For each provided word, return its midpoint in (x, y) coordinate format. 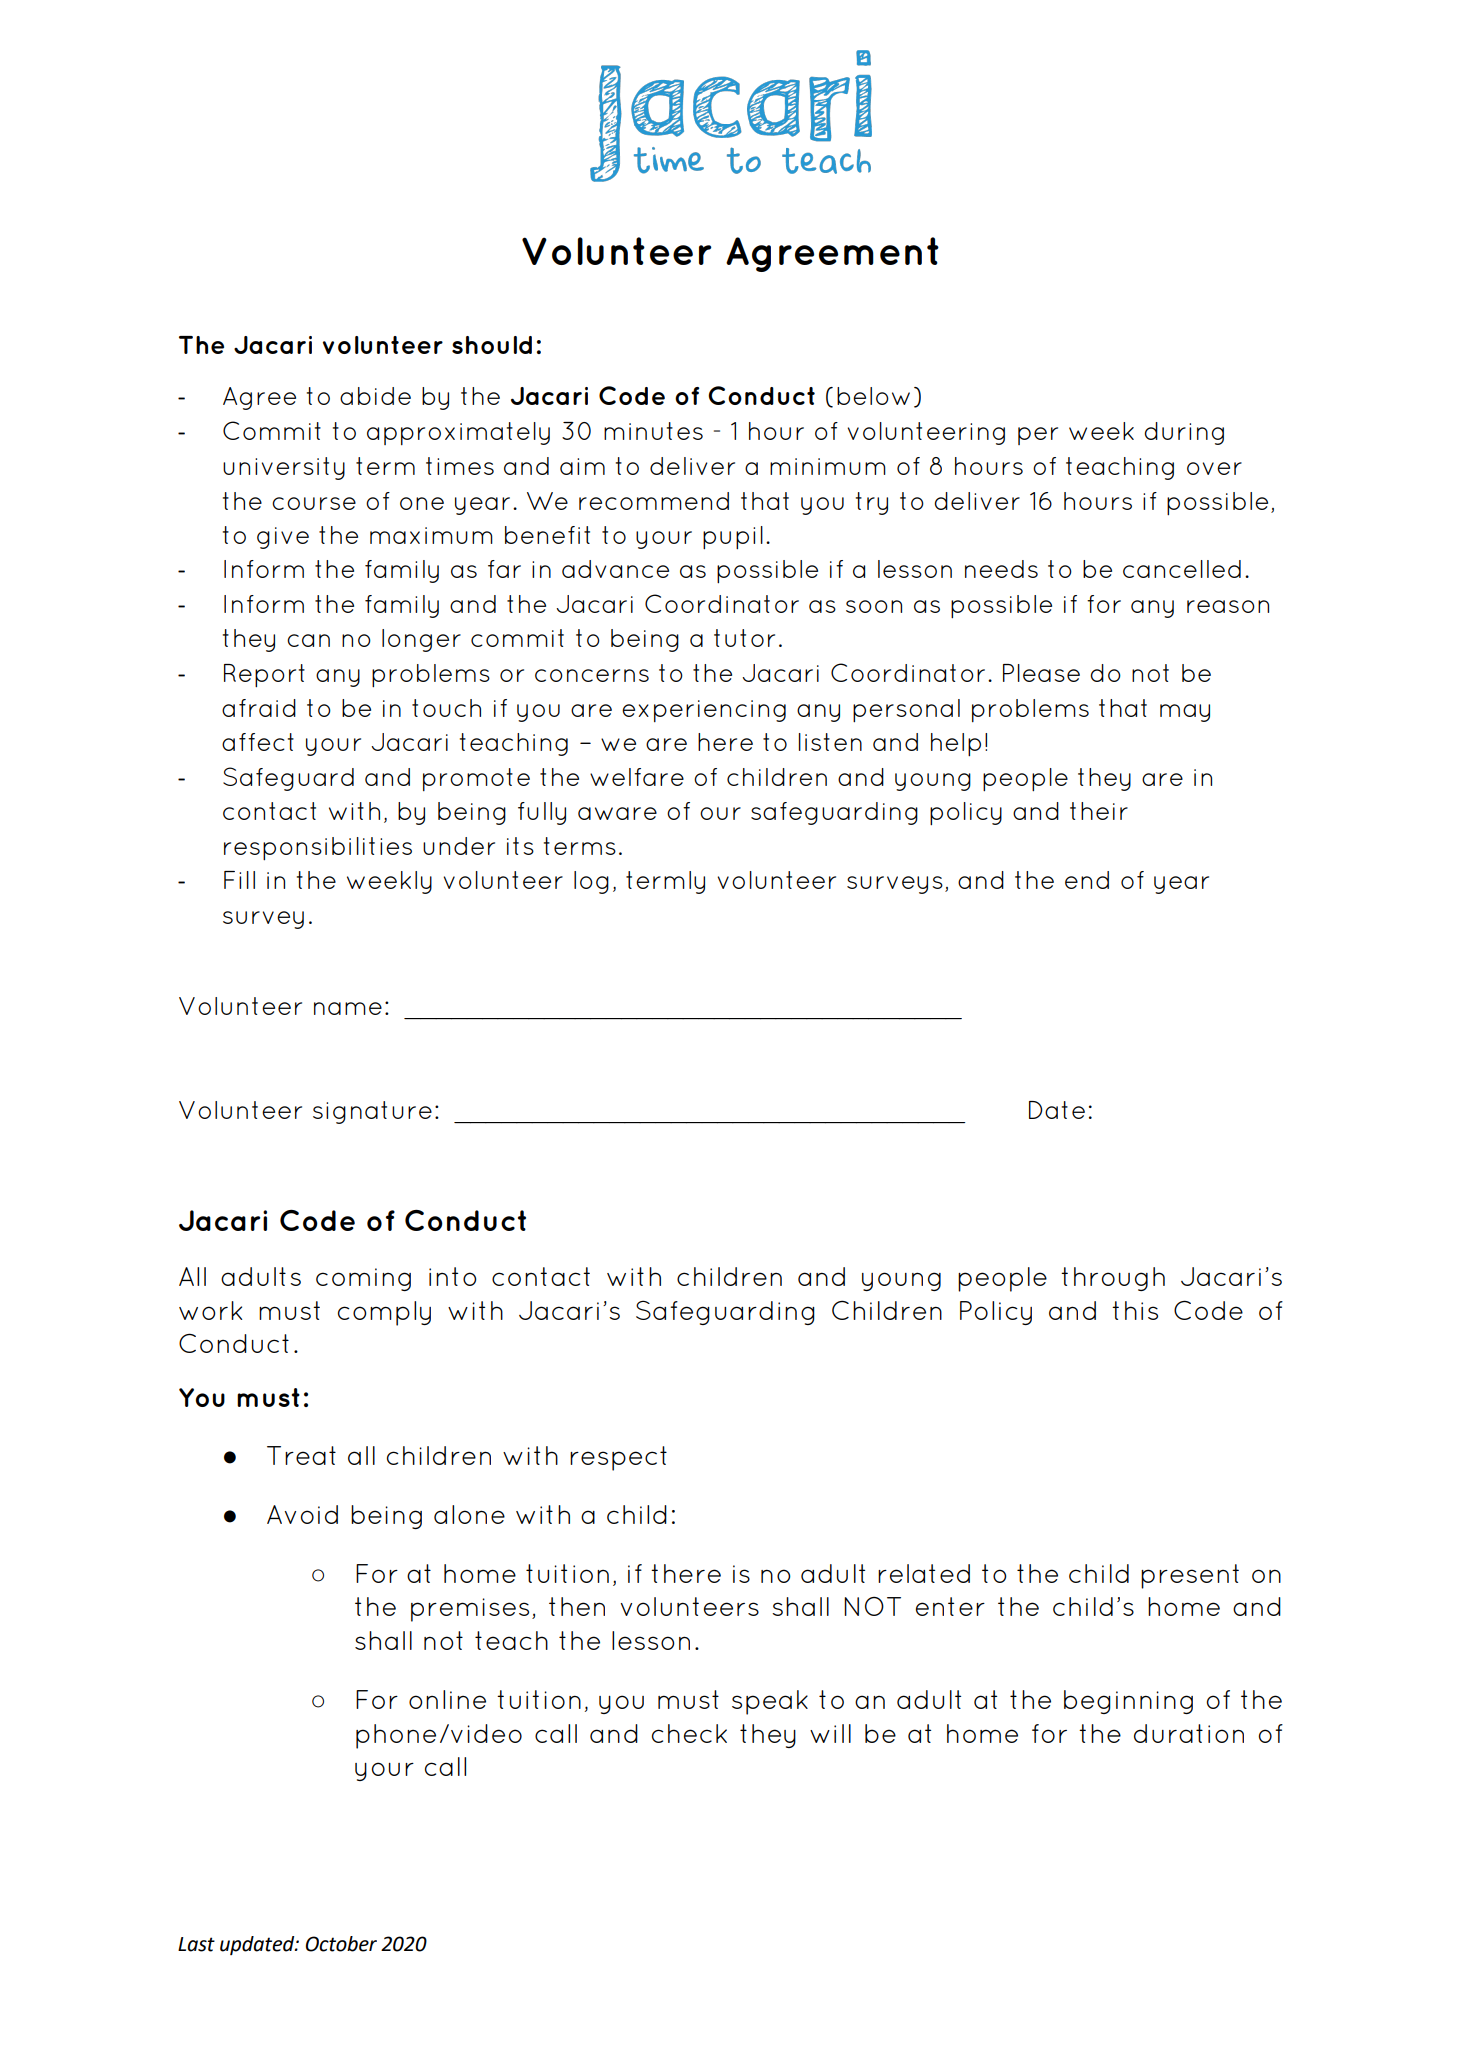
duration (1189, 1733)
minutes (653, 431)
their (1099, 811)
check (689, 1733)
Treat (301, 1455)
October (341, 1944)
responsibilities (318, 848)
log (591, 882)
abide (375, 396)
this (1135, 1310)
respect (618, 1458)
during (1184, 433)
